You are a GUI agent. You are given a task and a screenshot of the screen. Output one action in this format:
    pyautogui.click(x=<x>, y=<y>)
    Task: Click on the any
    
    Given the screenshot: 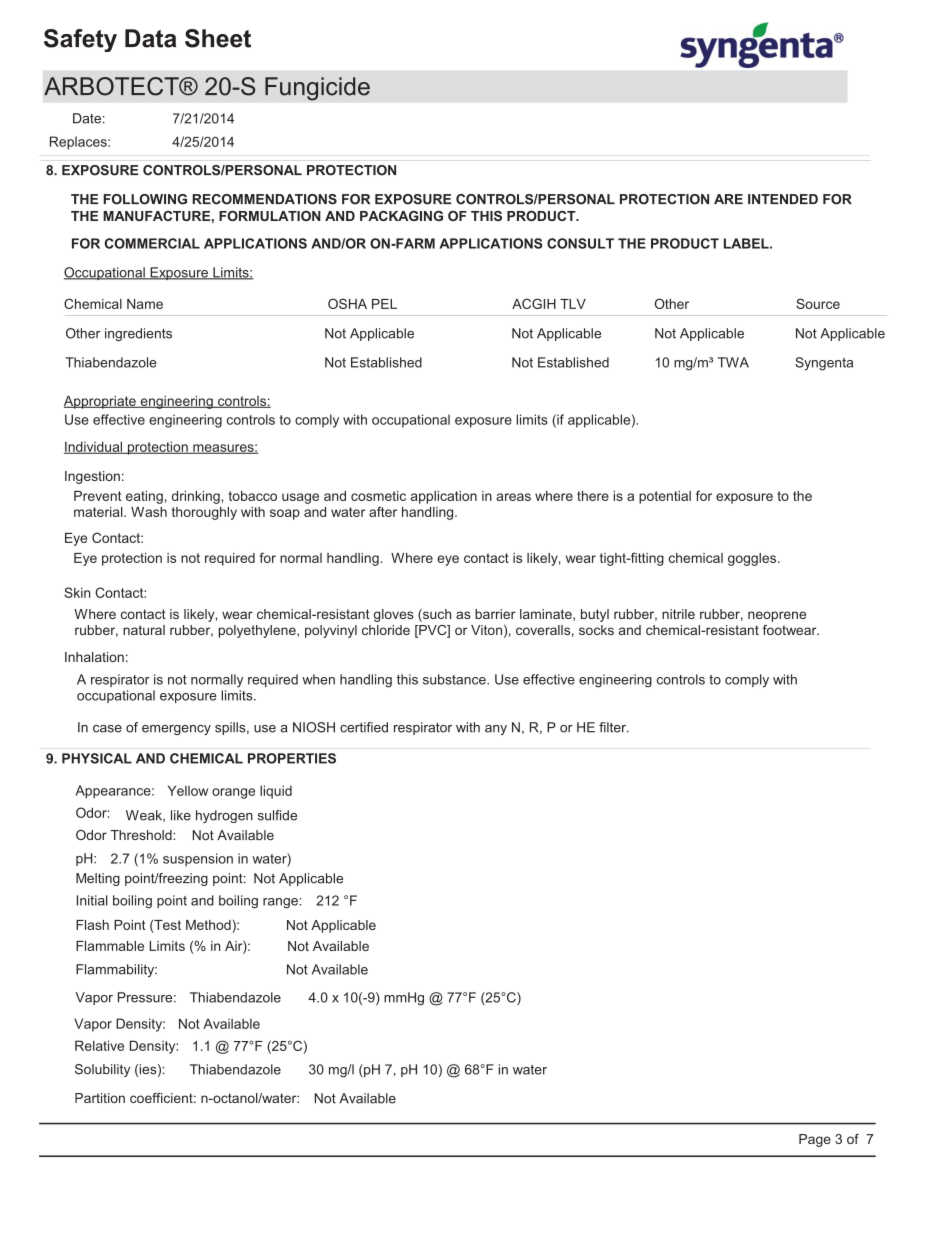 What is the action you would take?
    pyautogui.click(x=496, y=730)
